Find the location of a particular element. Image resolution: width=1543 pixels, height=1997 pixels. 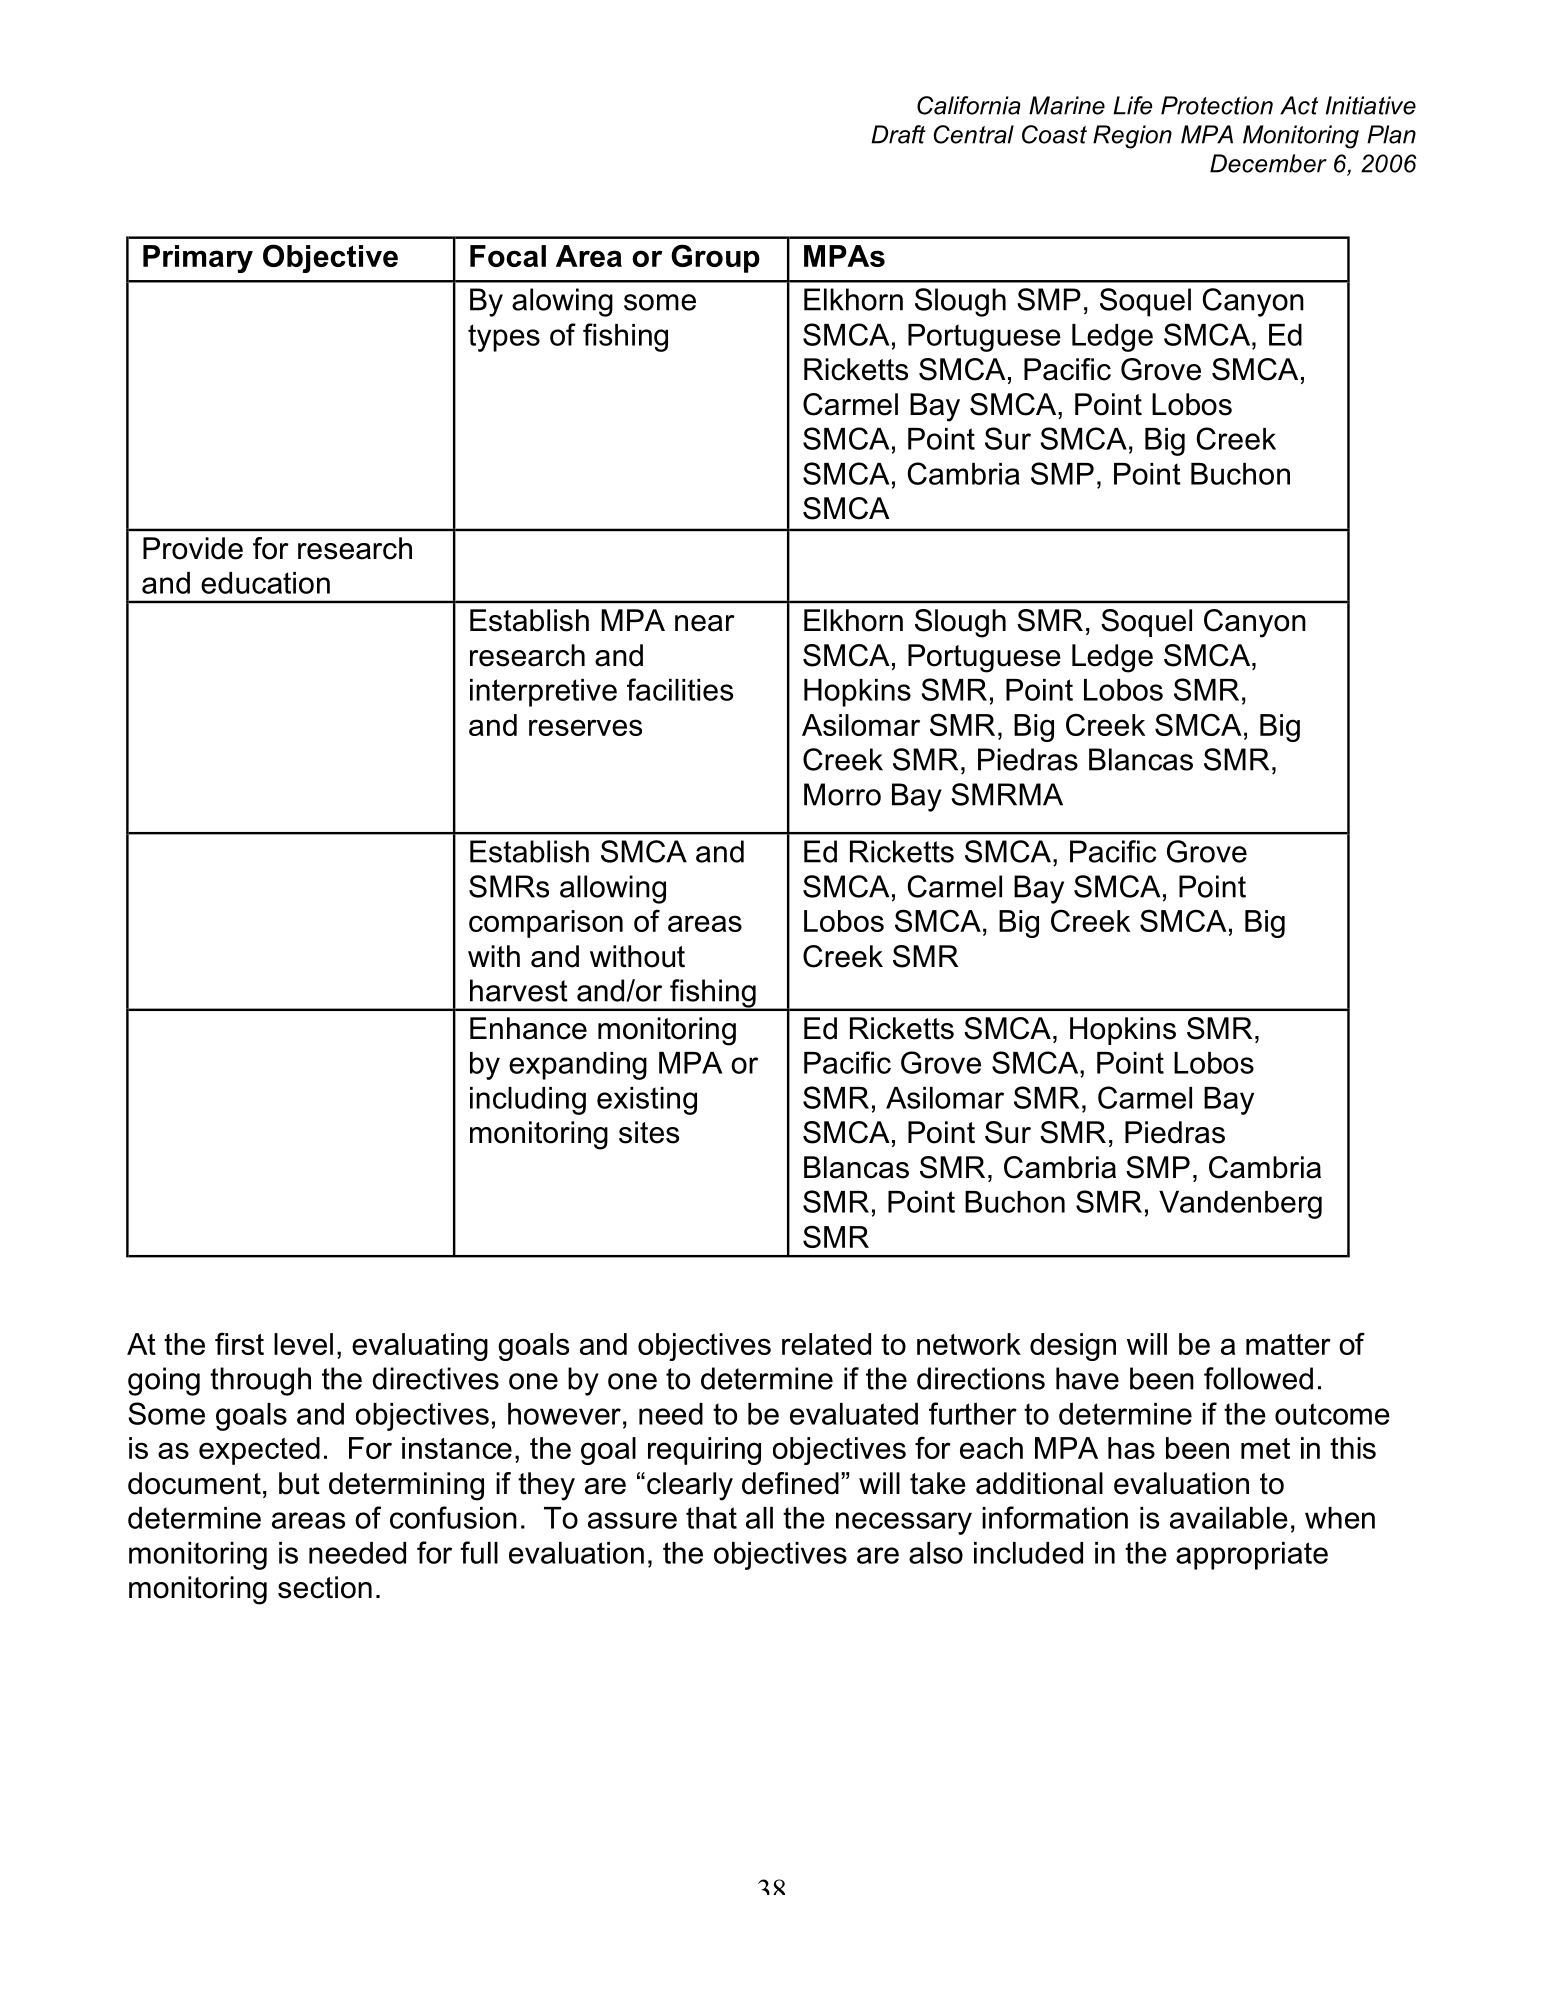

Vandenberg is located at coordinates (1240, 1205).
